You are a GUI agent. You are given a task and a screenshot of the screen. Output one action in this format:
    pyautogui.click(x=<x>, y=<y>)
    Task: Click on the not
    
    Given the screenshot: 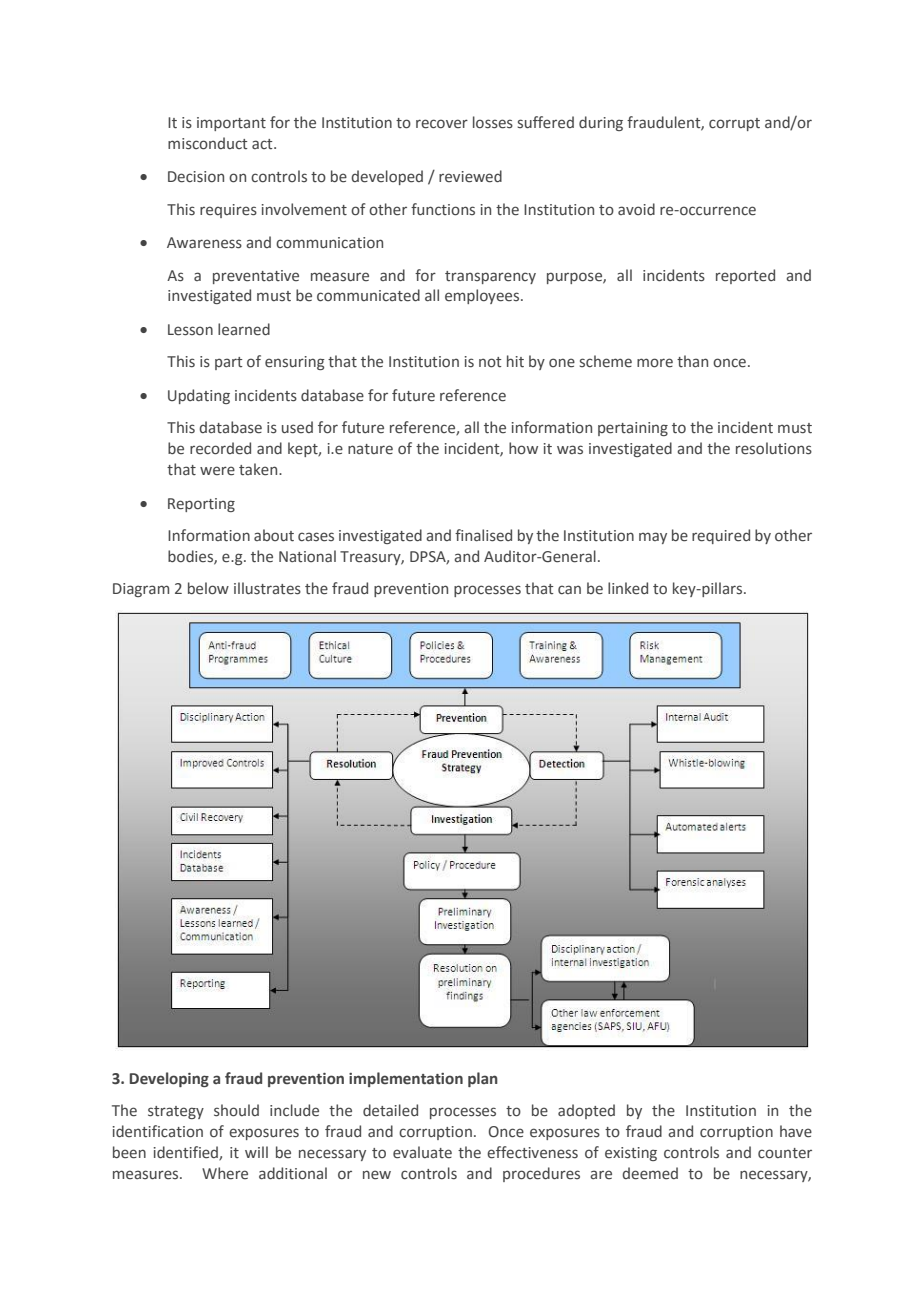 What is the action you would take?
    pyautogui.click(x=490, y=362)
